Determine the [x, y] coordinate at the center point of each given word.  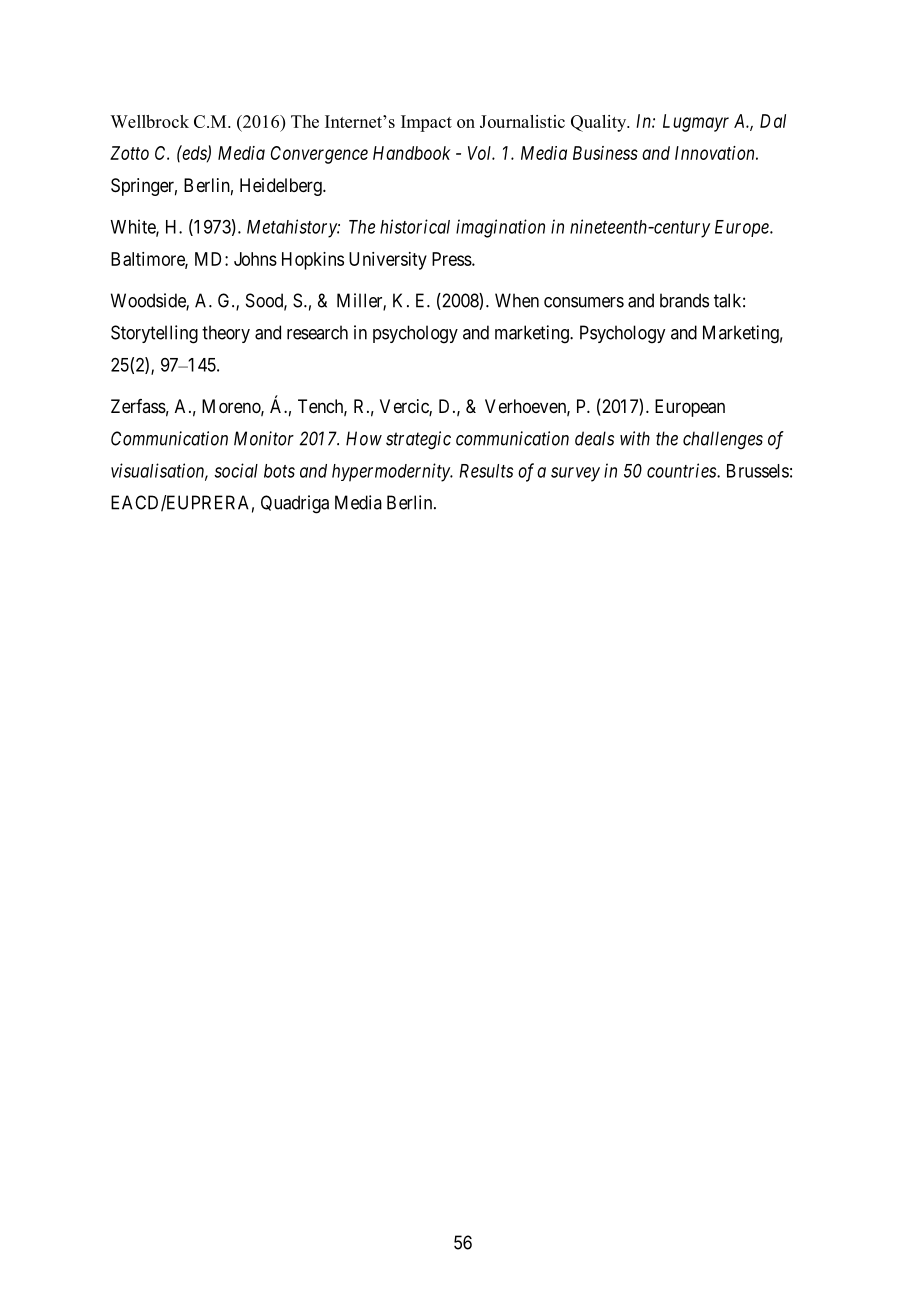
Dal [773, 121]
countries [682, 470]
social [236, 470]
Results [486, 471]
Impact [426, 123]
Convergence [319, 155]
